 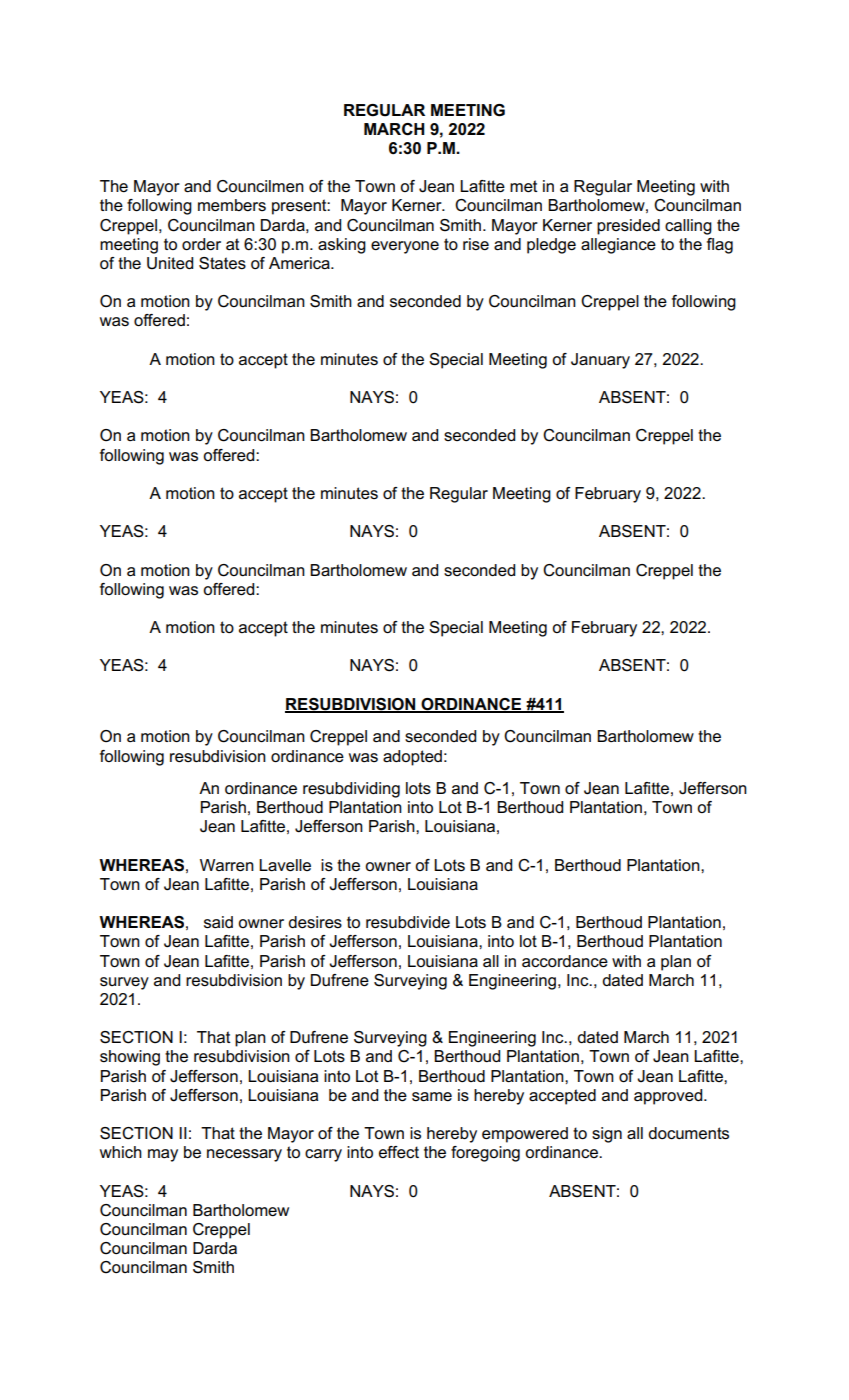 I want to click on necessary, so click(x=244, y=1155).
